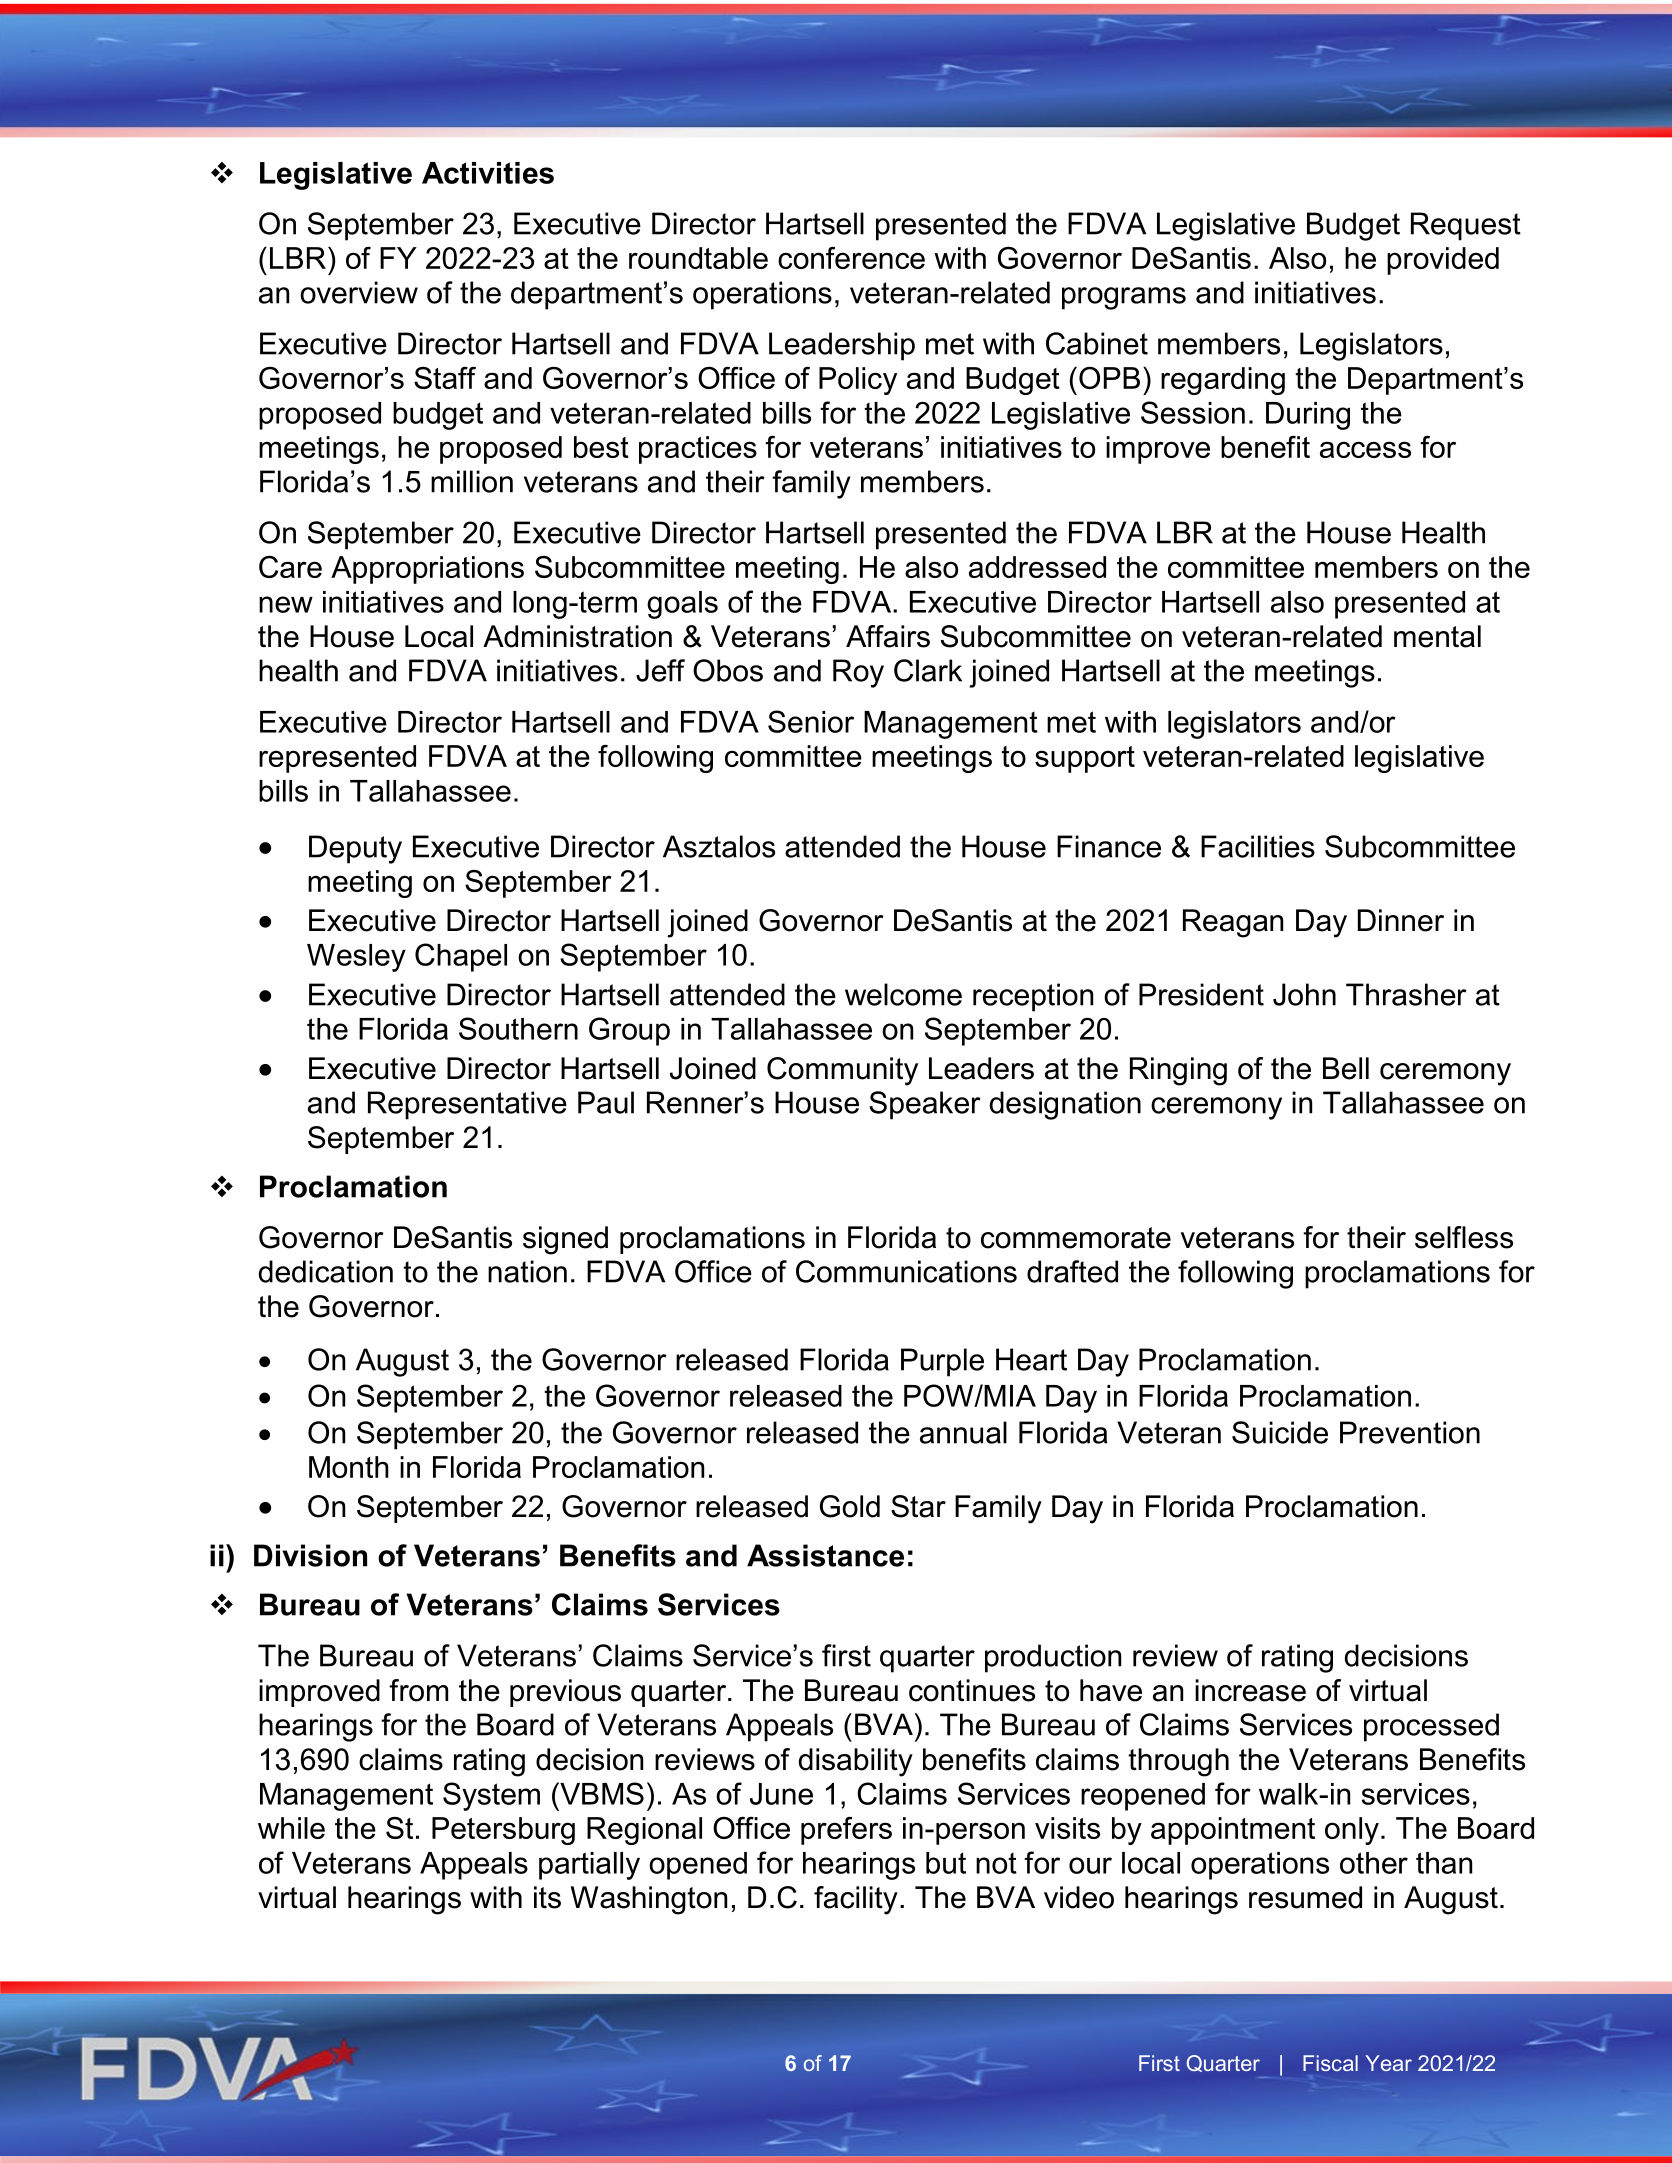 The height and width of the screenshot is (2163, 1672). I want to click on Month, so click(349, 1467).
